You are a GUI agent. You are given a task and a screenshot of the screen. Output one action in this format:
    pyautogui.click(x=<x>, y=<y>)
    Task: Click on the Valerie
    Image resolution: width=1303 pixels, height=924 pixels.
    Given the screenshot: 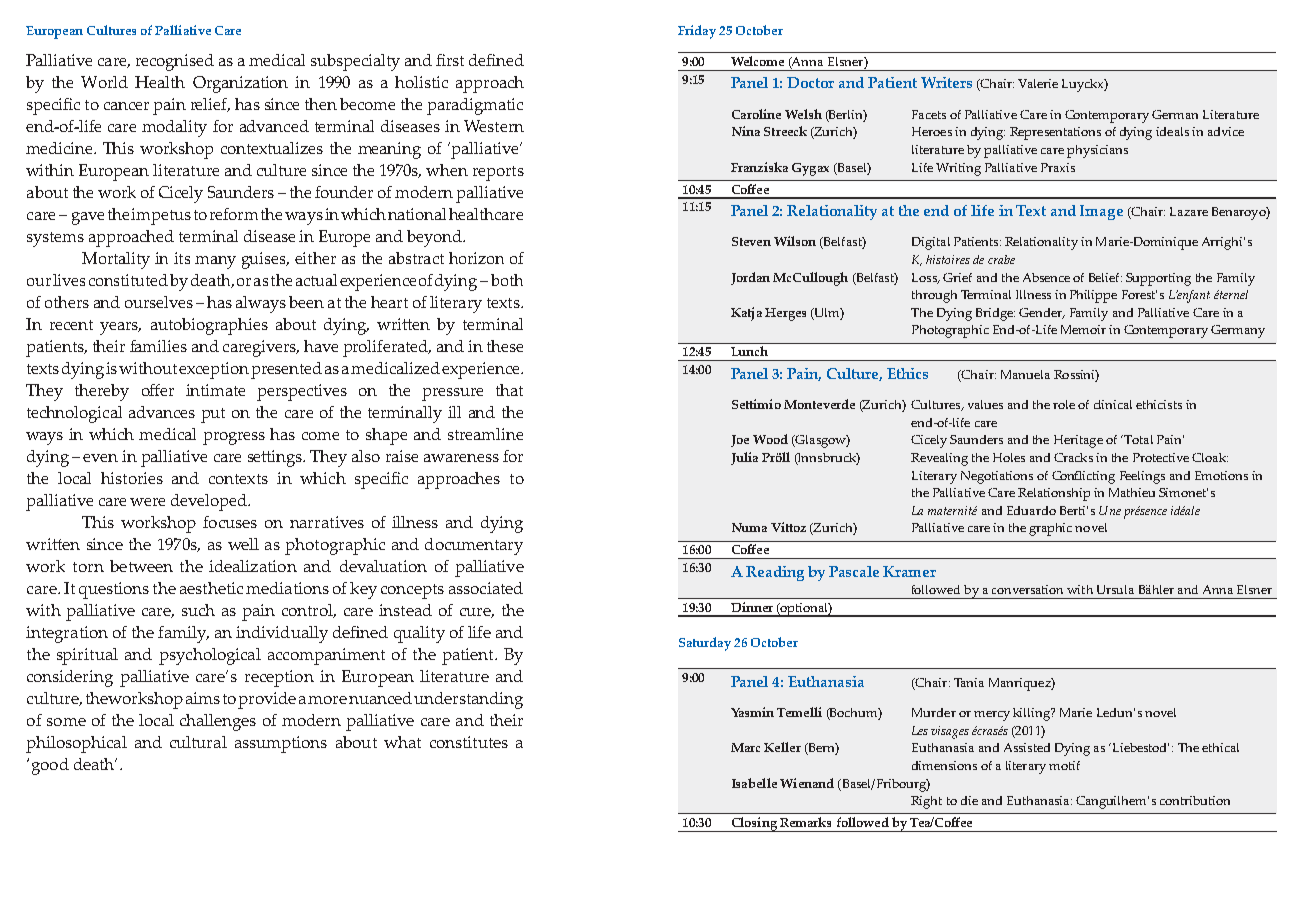 What is the action you would take?
    pyautogui.click(x=1038, y=83)
